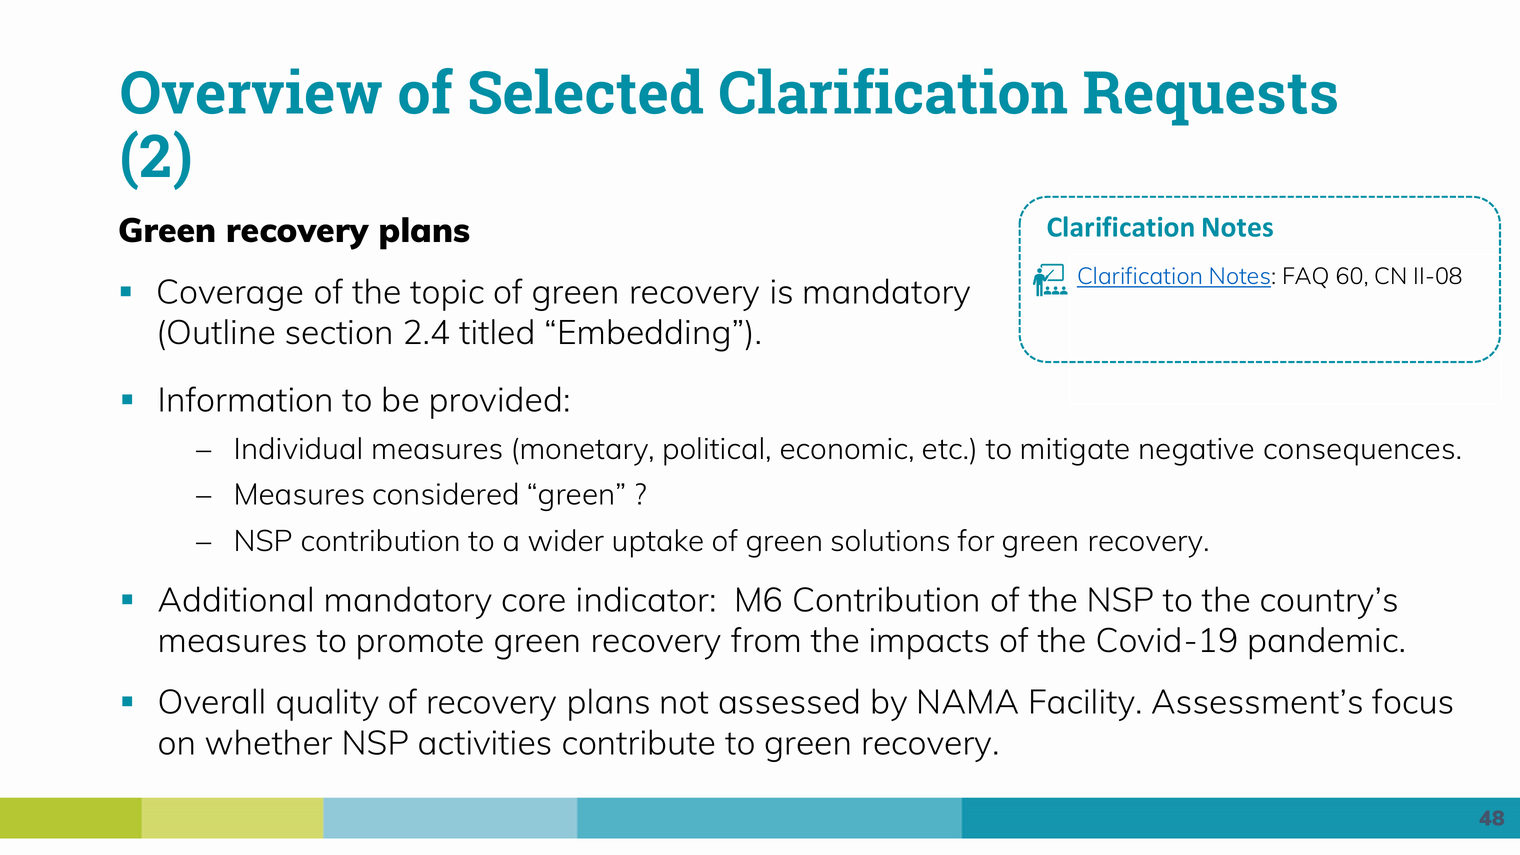 Image resolution: width=1520 pixels, height=855 pixels. Describe the element at coordinates (445, 493) in the image. I see `considered` at that location.
